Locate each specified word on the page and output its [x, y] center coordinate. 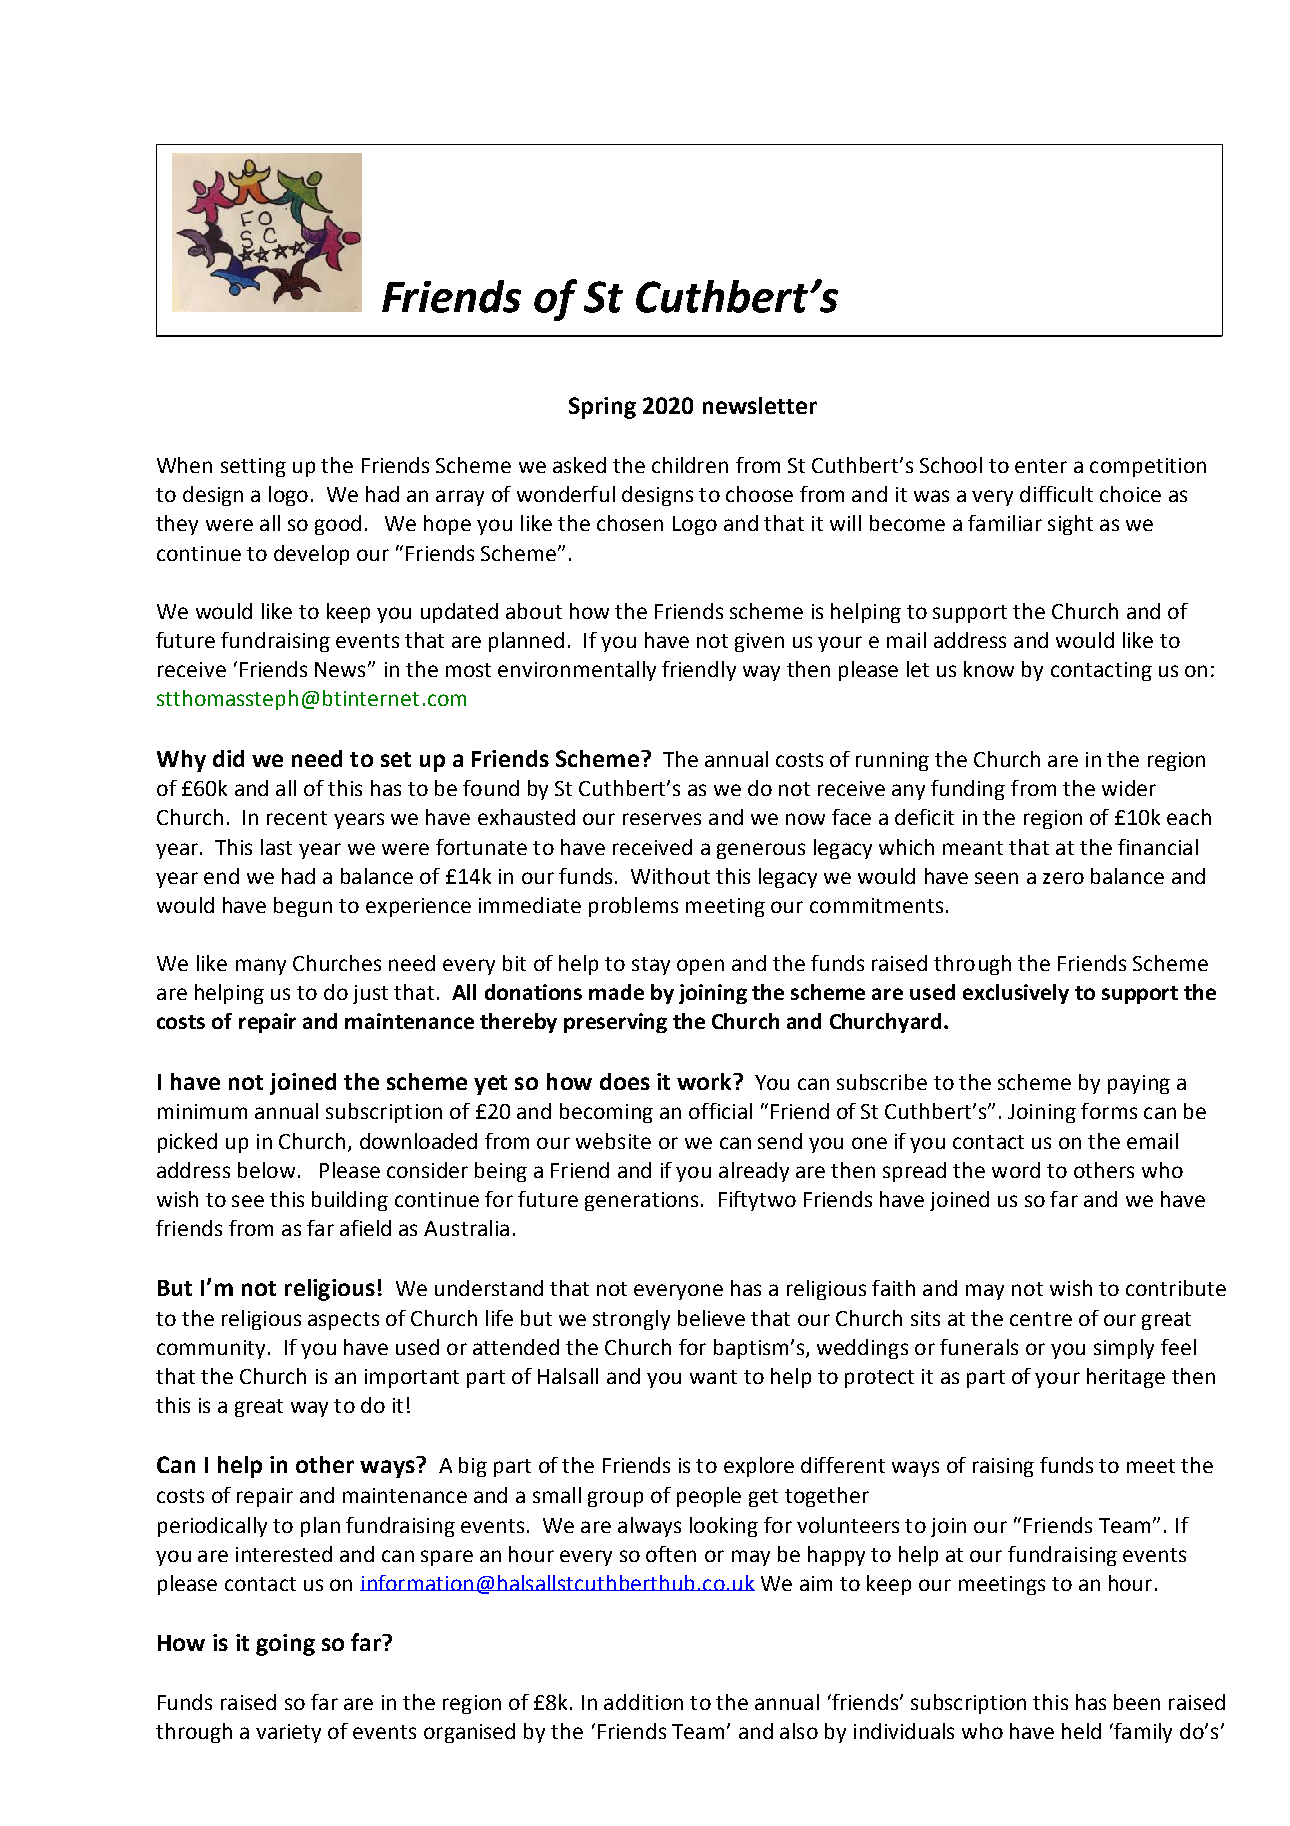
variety [288, 1733]
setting [253, 467]
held [1081, 1731]
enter [1041, 466]
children [690, 465]
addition [643, 1702]
